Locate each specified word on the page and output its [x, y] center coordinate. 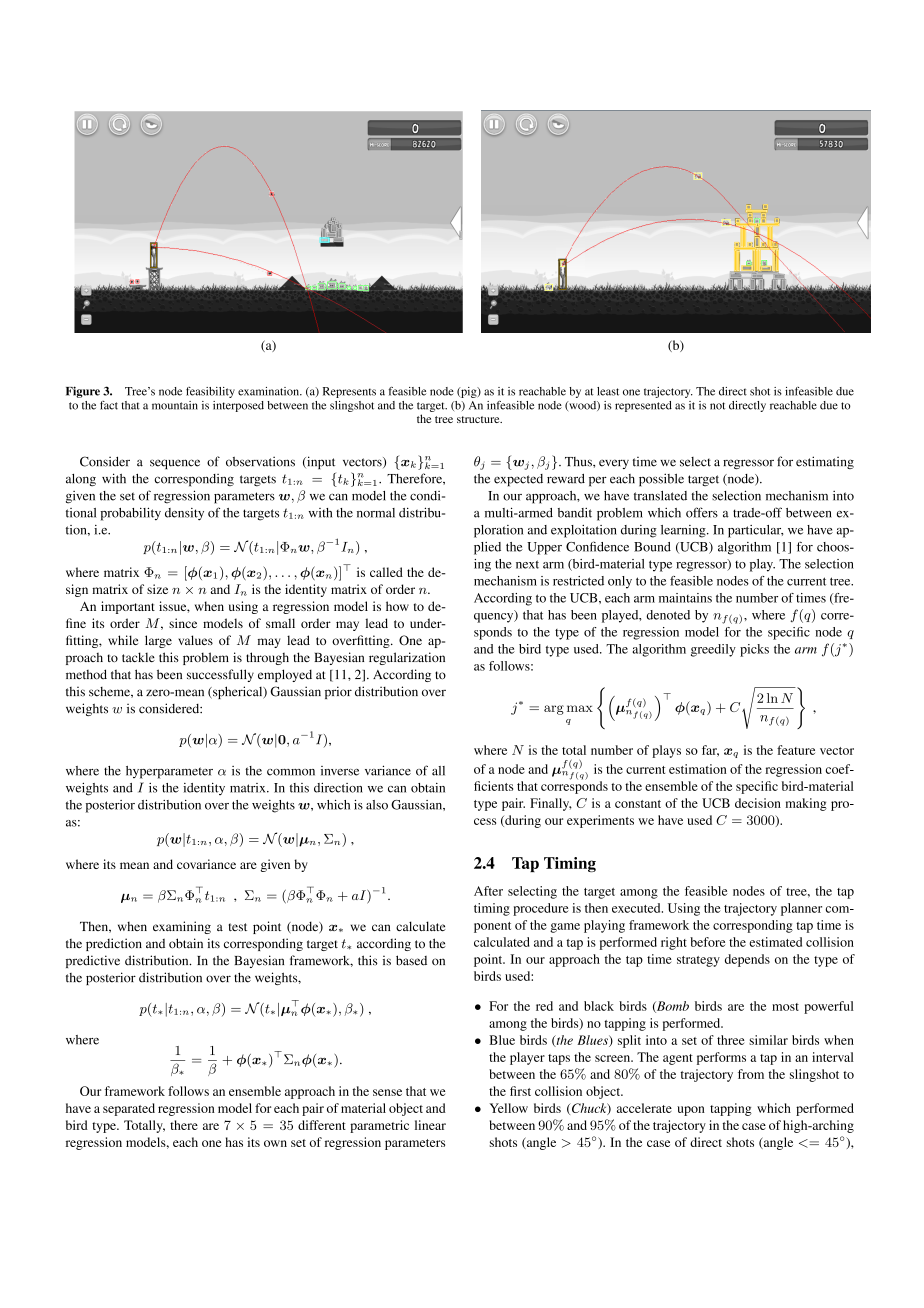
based [411, 960]
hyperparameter [169, 772]
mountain [175, 405]
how [397, 606]
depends [747, 960]
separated [129, 1109]
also [377, 805]
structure [479, 419]
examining [182, 927]
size [157, 589]
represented [643, 406]
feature [796, 750]
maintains [685, 598]
